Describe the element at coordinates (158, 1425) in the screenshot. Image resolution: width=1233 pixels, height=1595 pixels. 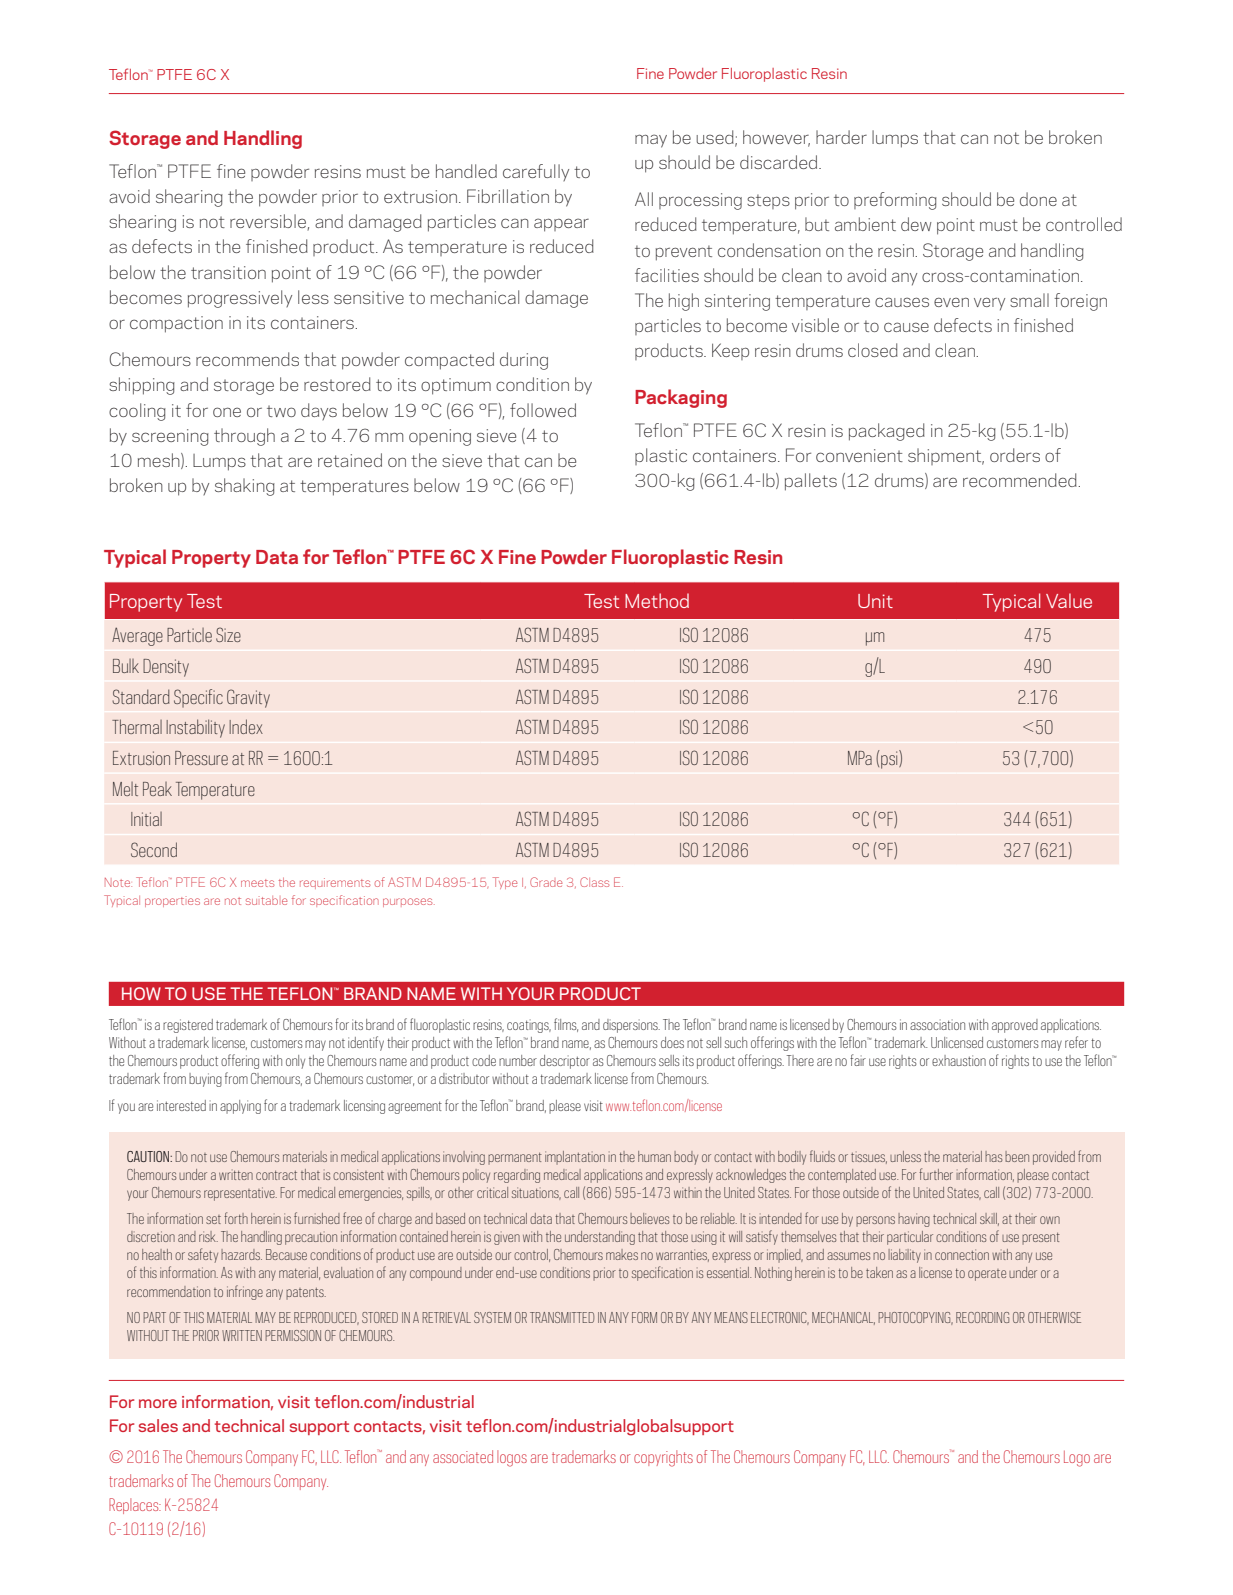
I see `sales` at that location.
